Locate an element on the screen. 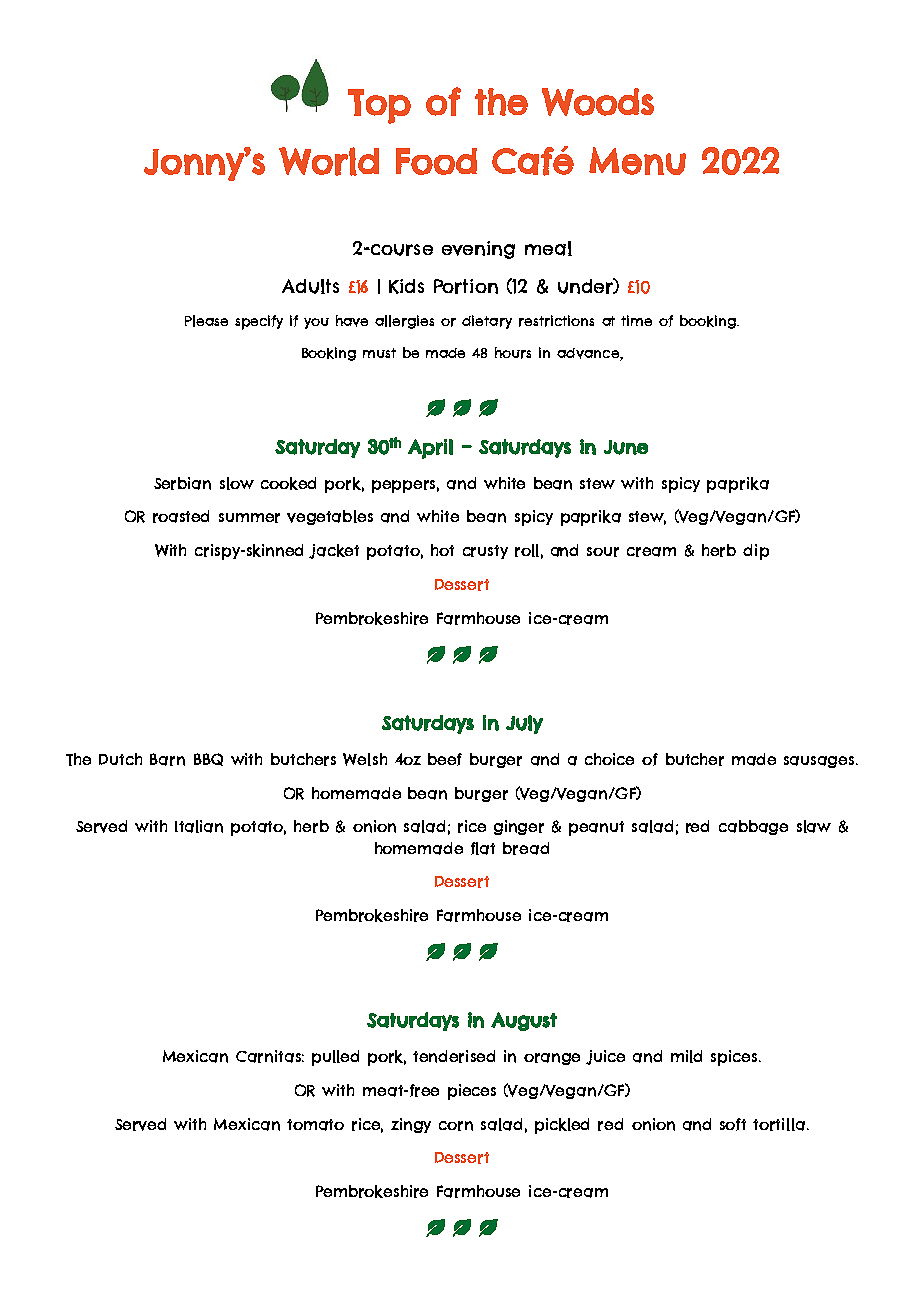 The width and height of the screenshot is (924, 1307). soft is located at coordinates (733, 1124).
